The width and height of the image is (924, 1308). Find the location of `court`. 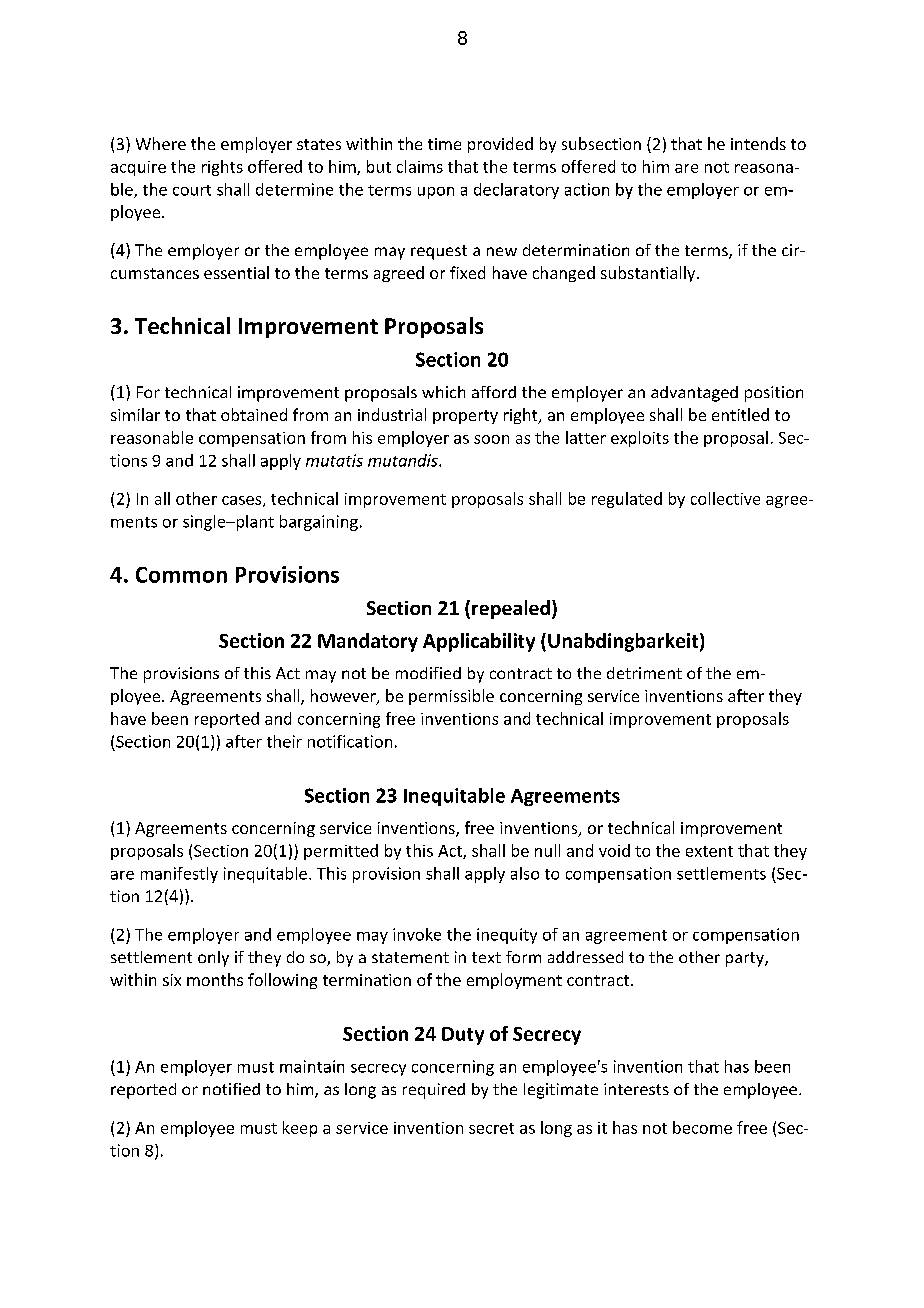

court is located at coordinates (192, 190).
